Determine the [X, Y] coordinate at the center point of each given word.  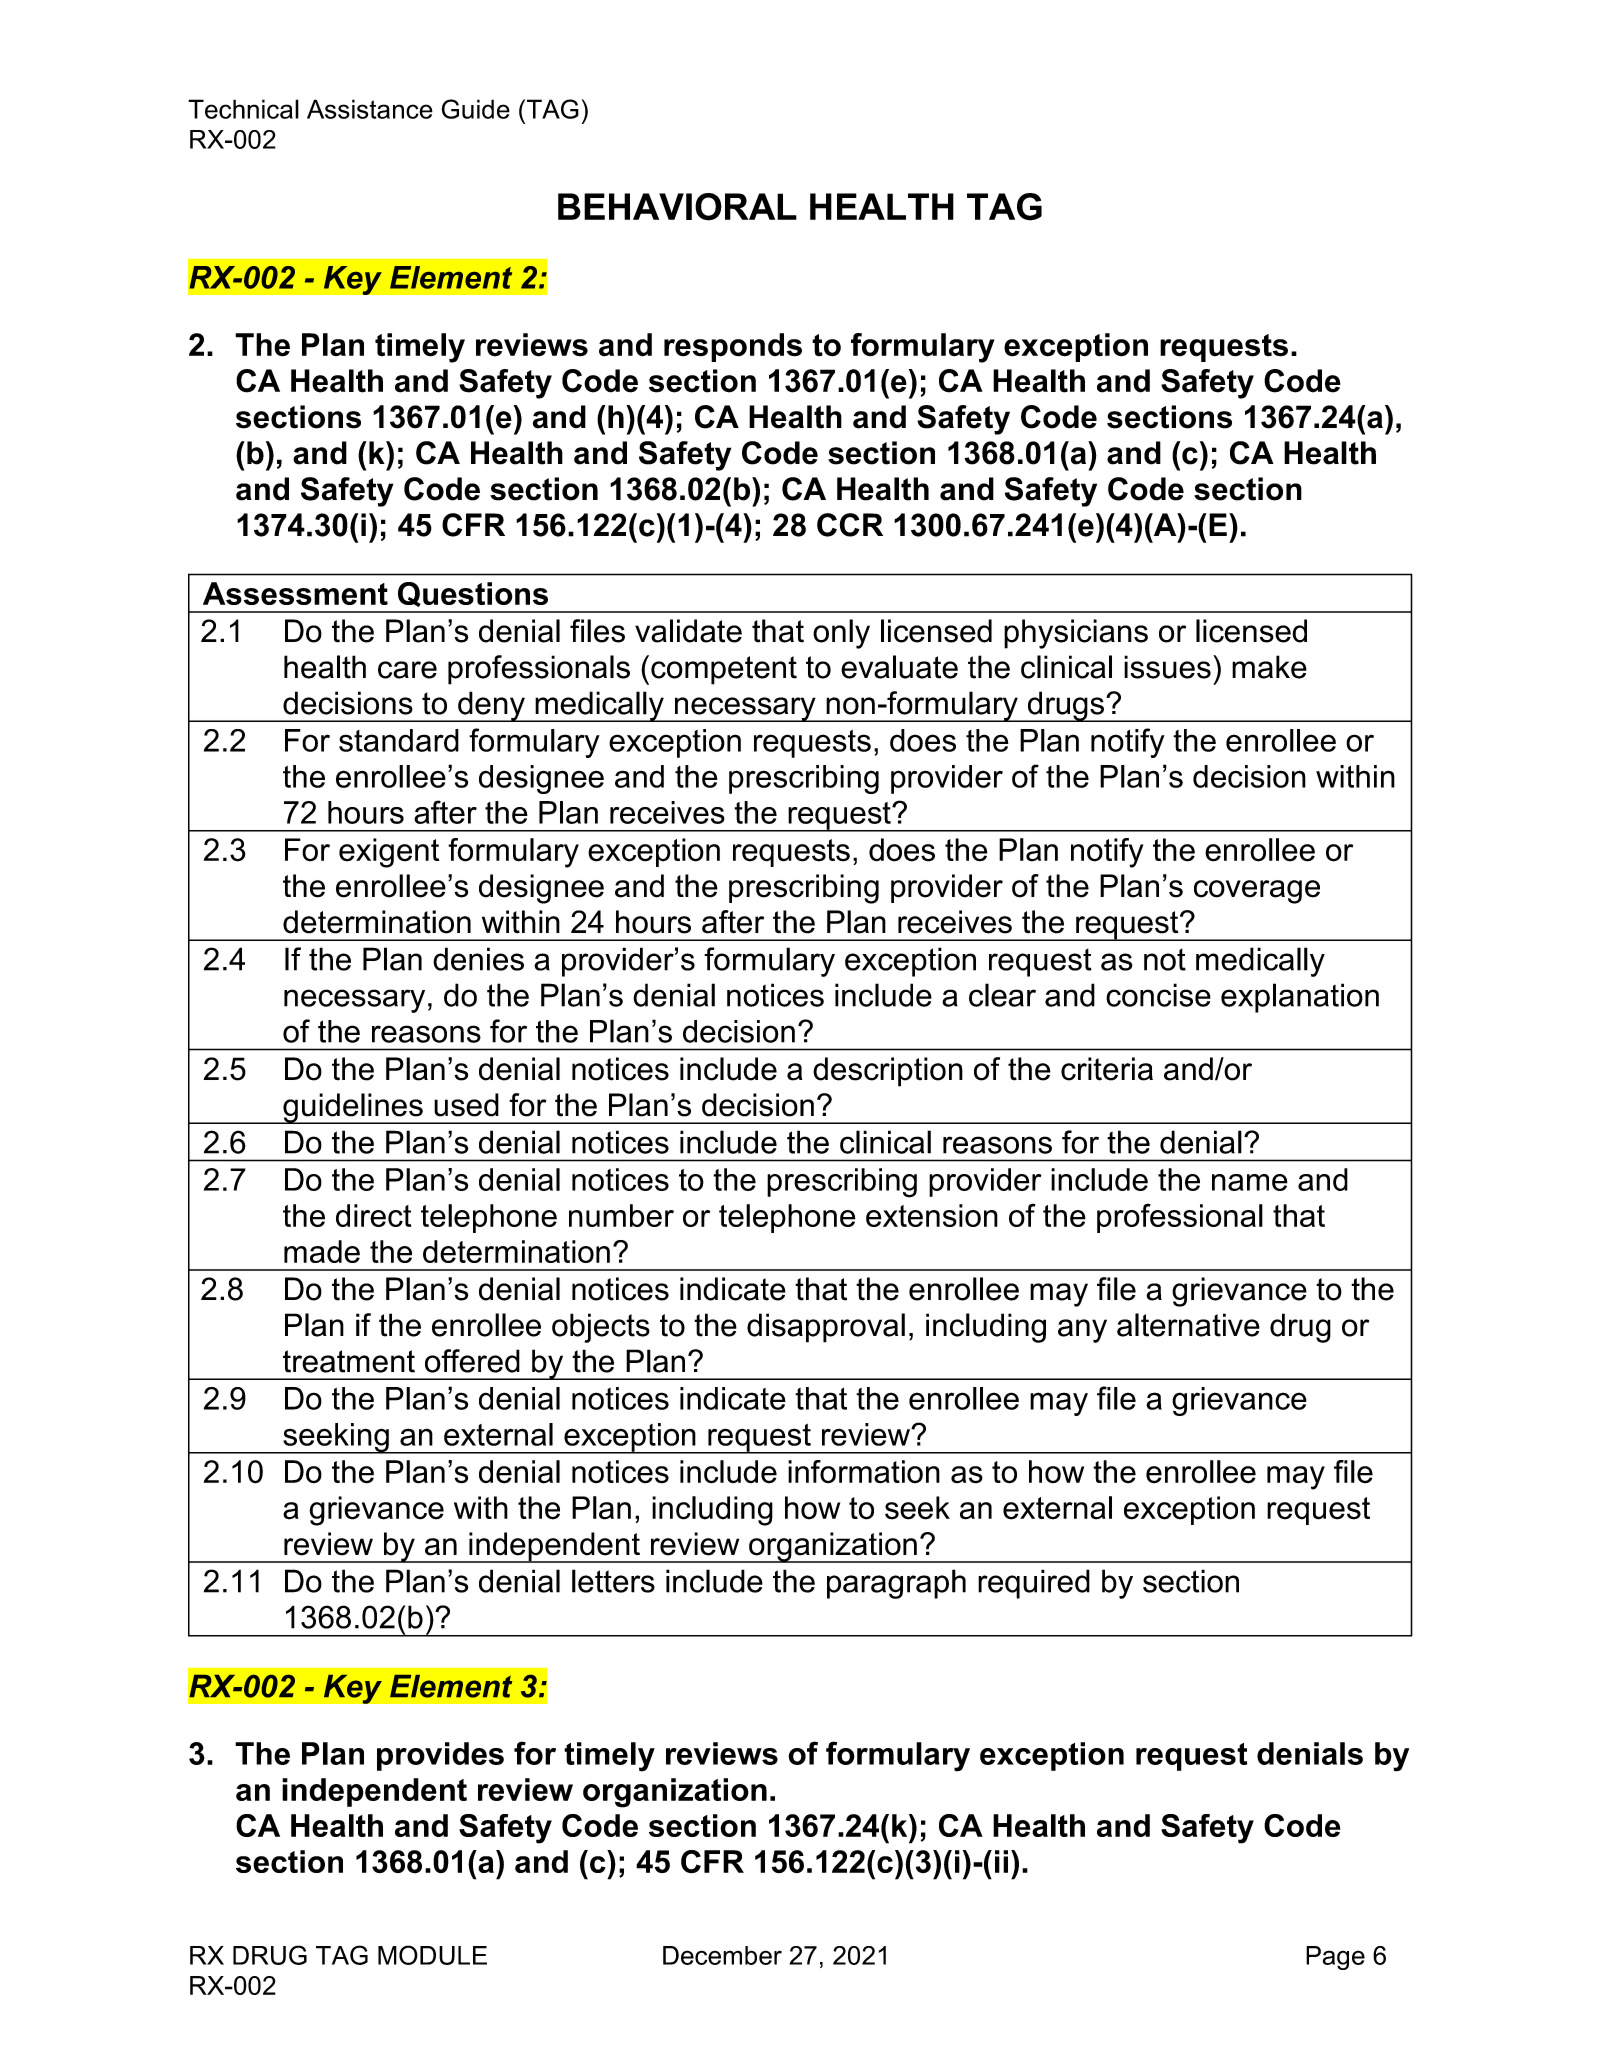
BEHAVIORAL [677, 207]
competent [724, 670]
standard [399, 740]
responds [733, 347]
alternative [1188, 1325]
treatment [349, 1361]
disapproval [826, 1328]
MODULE [432, 1955]
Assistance [370, 109]
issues [1167, 667]
